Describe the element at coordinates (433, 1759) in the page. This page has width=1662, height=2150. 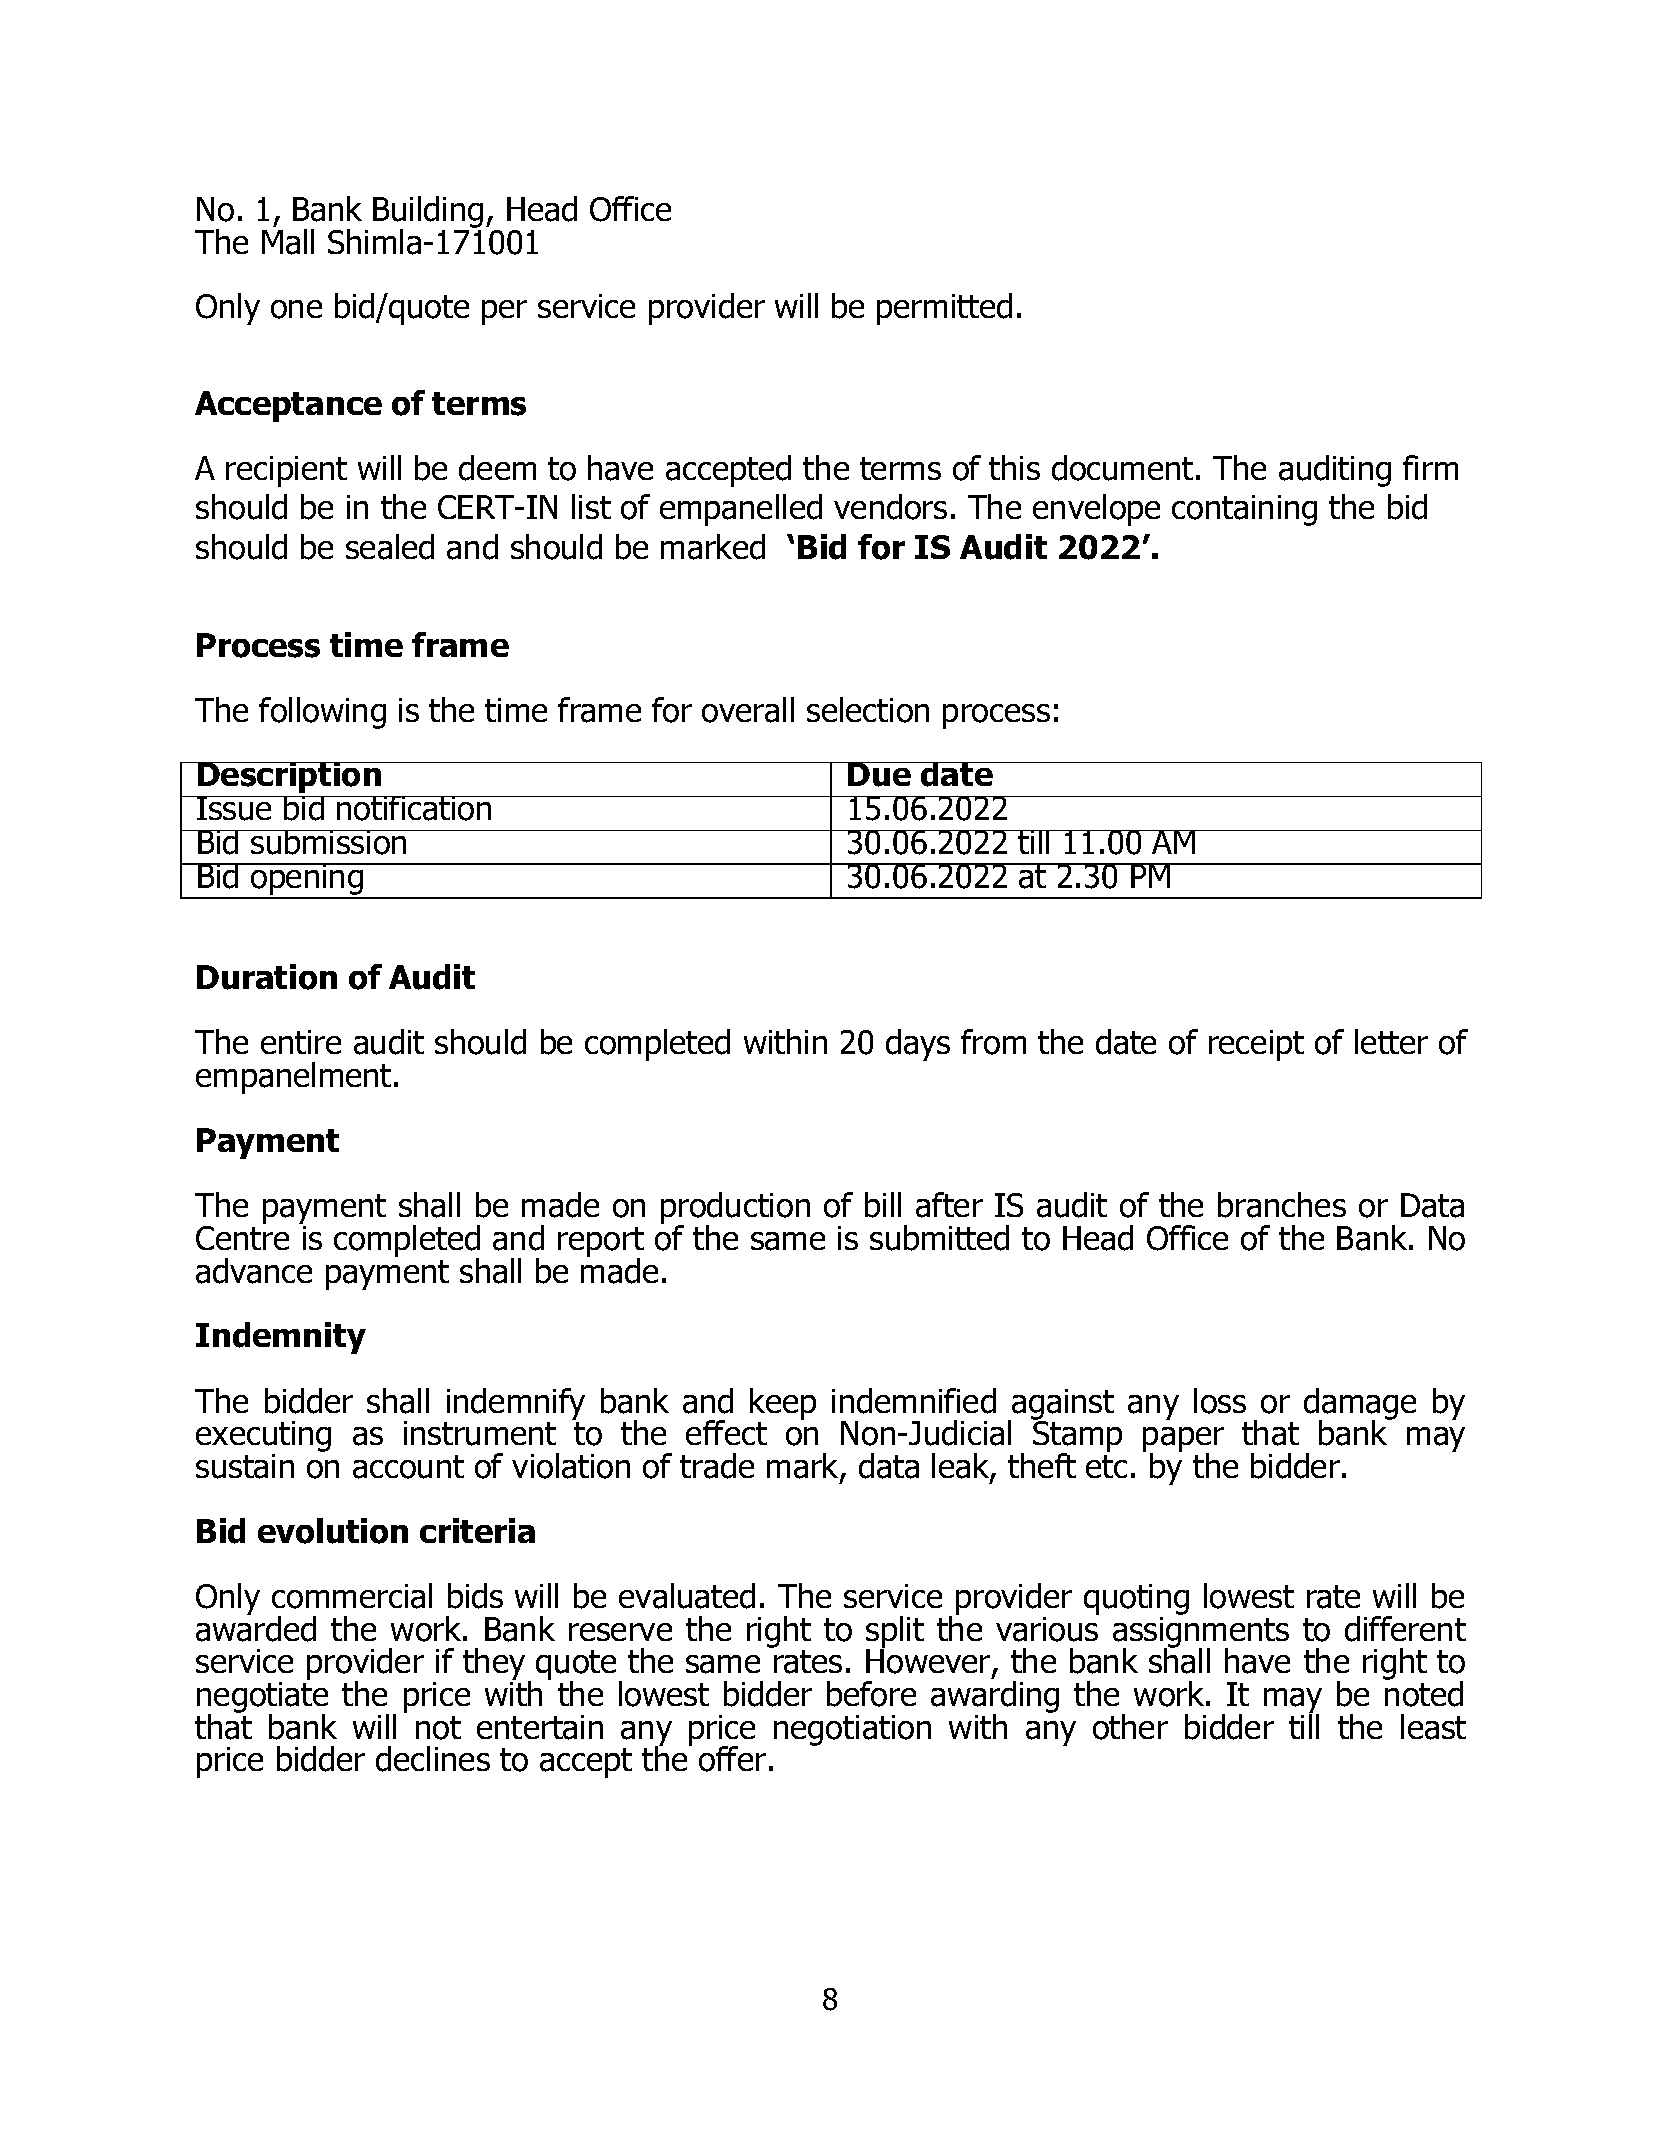
I see `declines` at that location.
